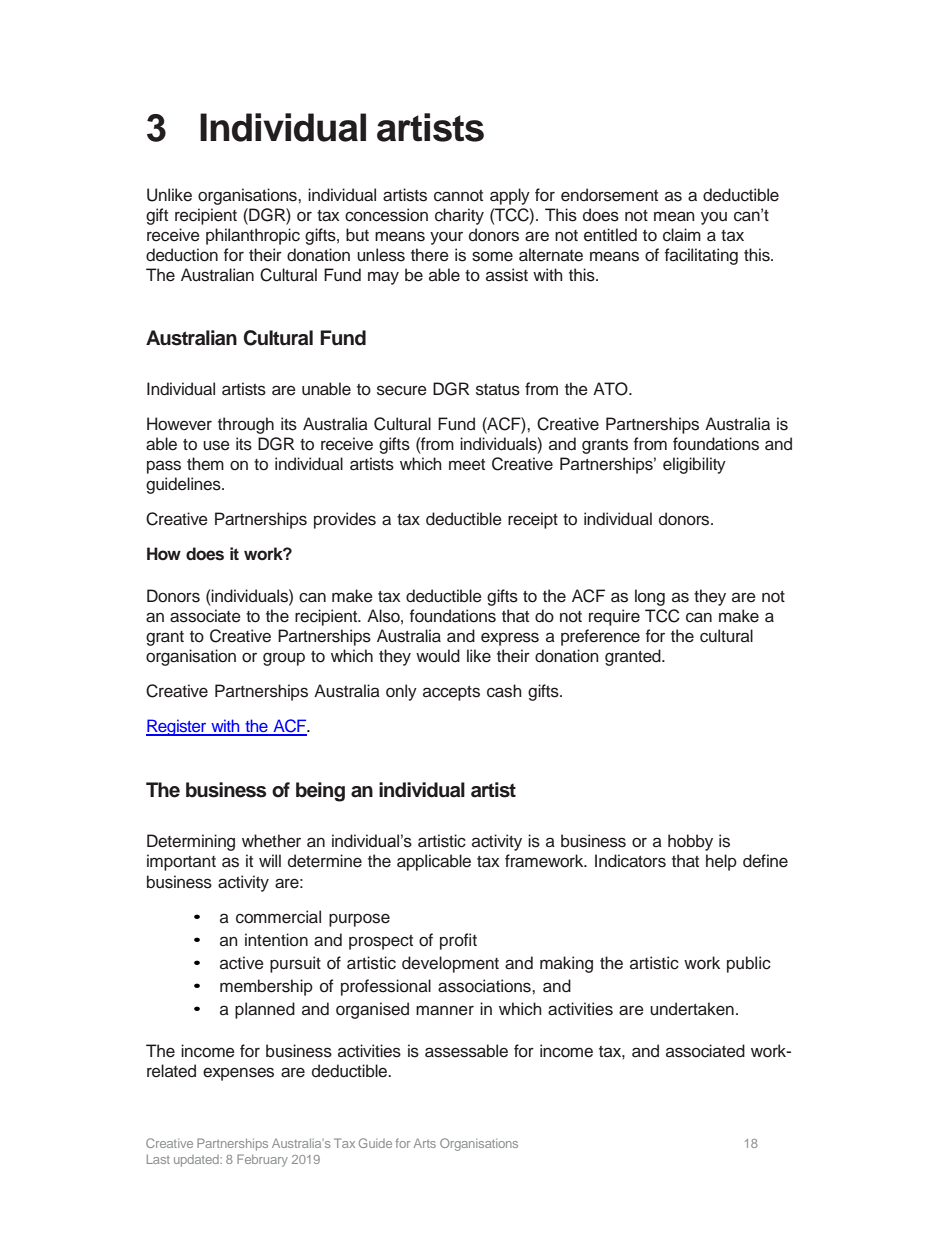 This screenshot has width=952, height=1233. Describe the element at coordinates (533, 520) in the screenshot. I see `receipt` at that location.
